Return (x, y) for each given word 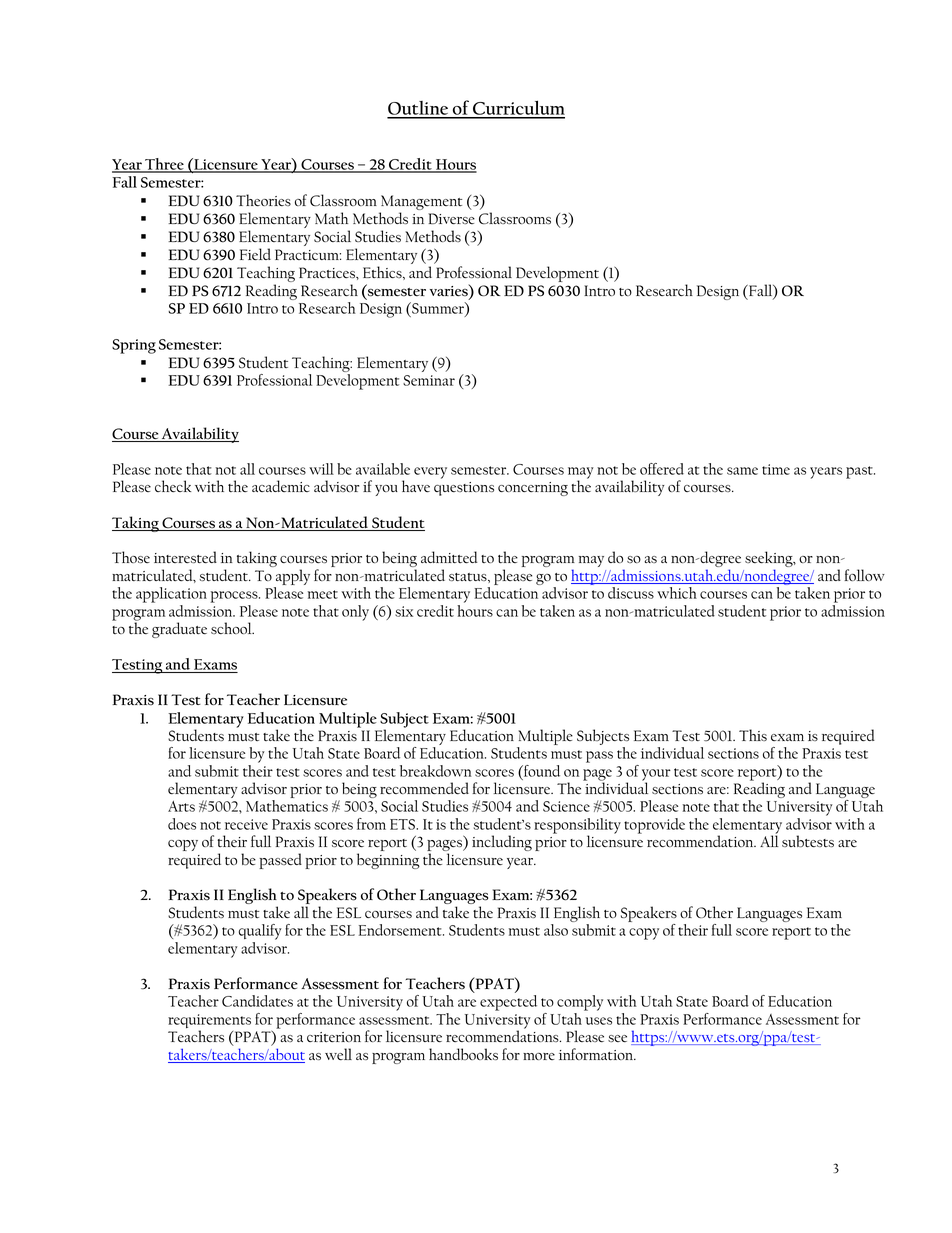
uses (599, 1021)
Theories (263, 200)
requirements (209, 1022)
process (235, 597)
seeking (770, 560)
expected (508, 1003)
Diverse (451, 218)
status (469, 578)
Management (420, 204)
